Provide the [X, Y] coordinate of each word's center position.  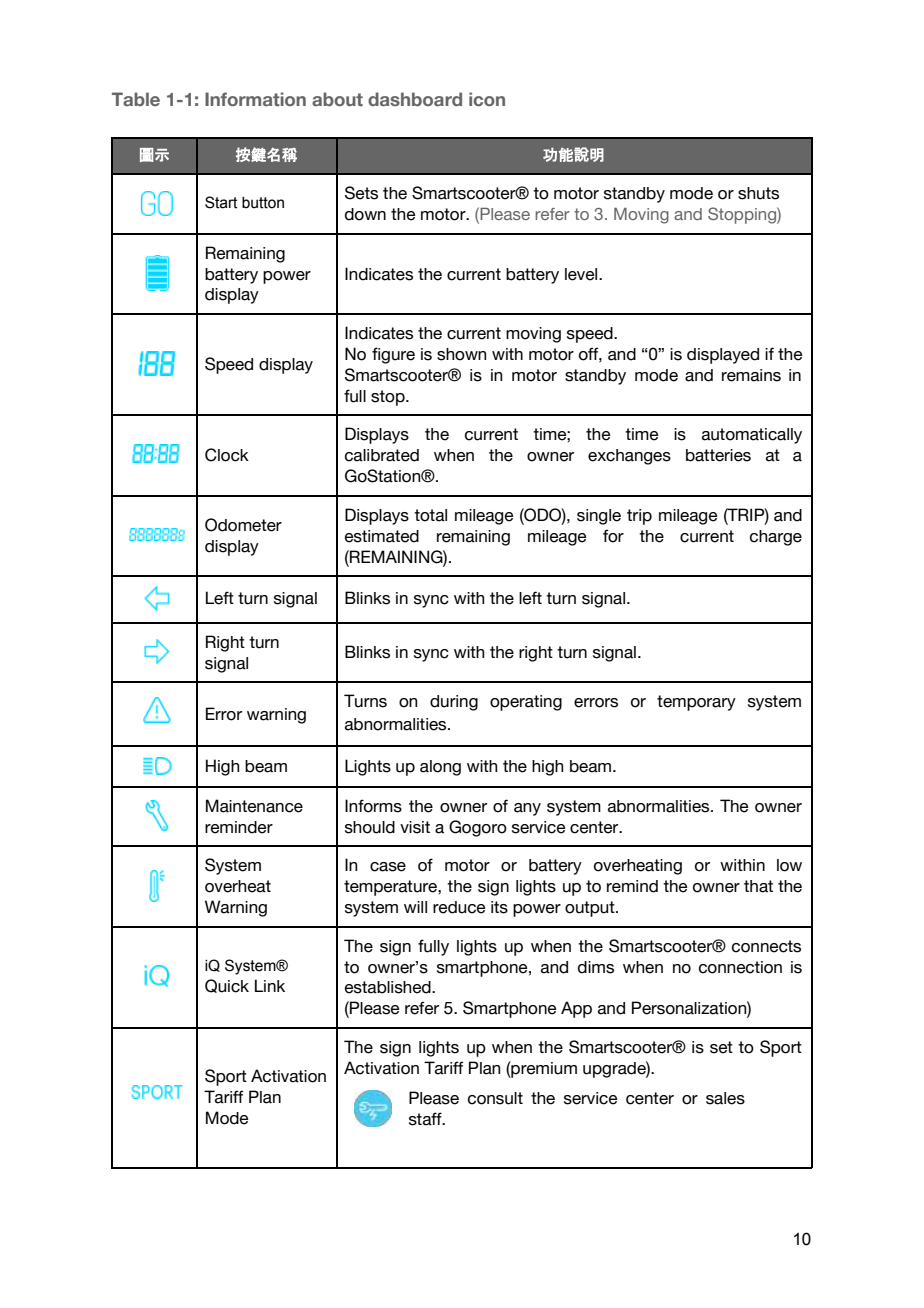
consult [495, 1098]
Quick [227, 986]
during [454, 703]
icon [487, 99]
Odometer [243, 525]
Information [255, 99]
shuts [758, 193]
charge [776, 538]
